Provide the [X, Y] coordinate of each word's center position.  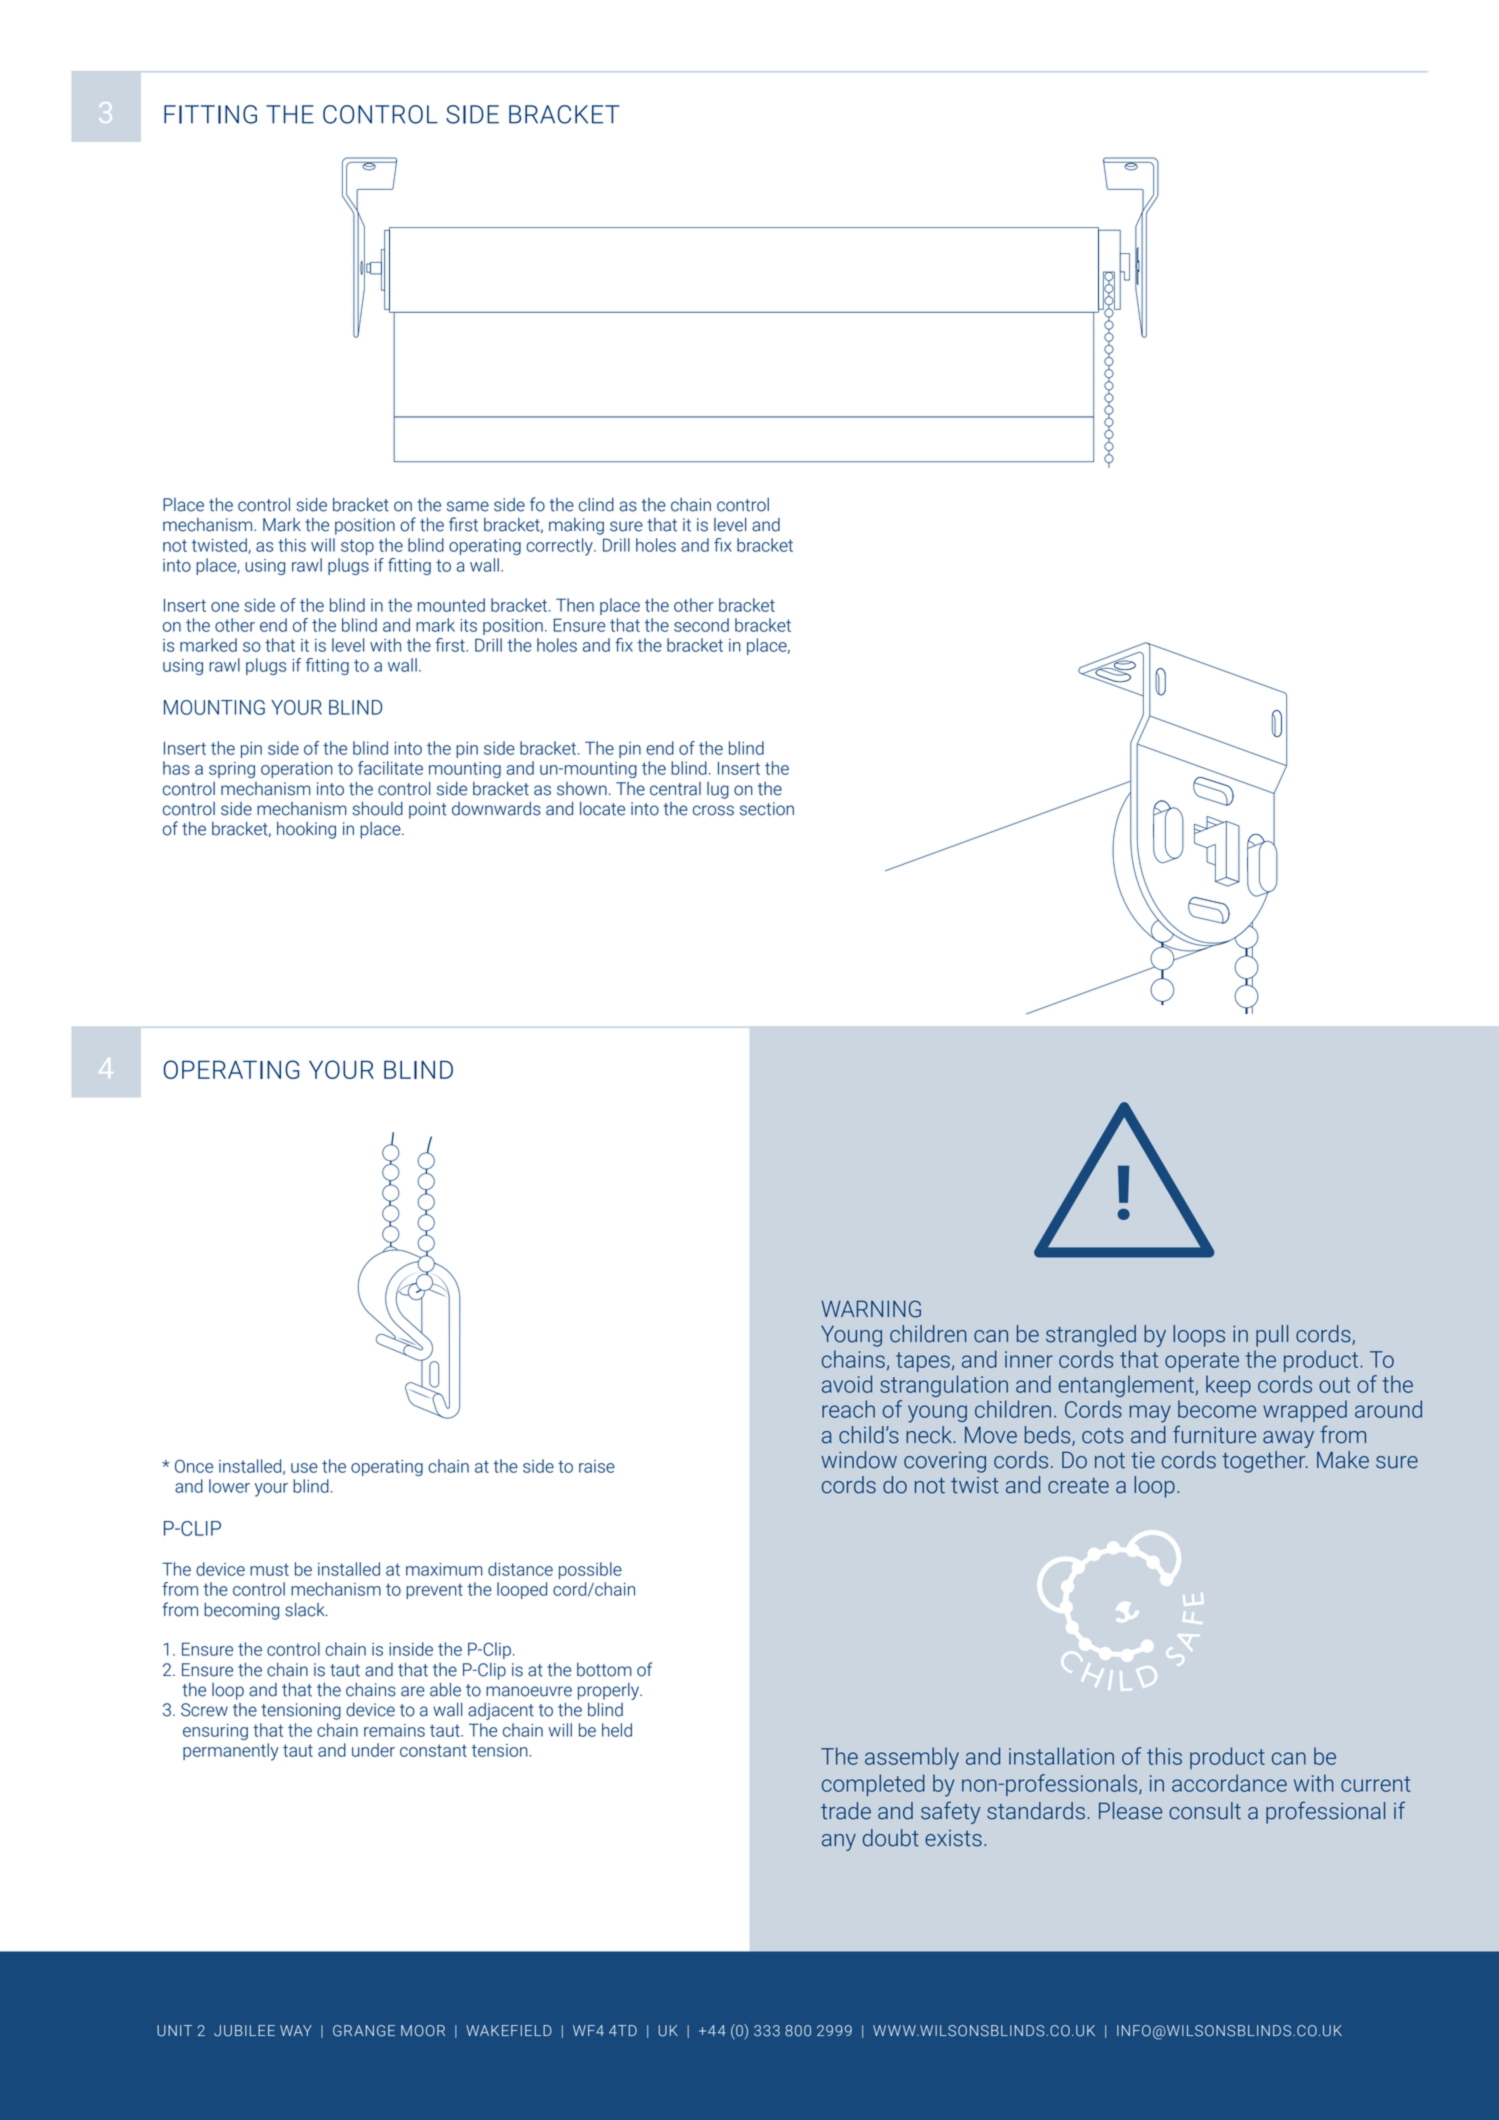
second [701, 625]
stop [357, 547]
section [767, 809]
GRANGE [364, 2031]
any [839, 1842]
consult [1205, 1811]
